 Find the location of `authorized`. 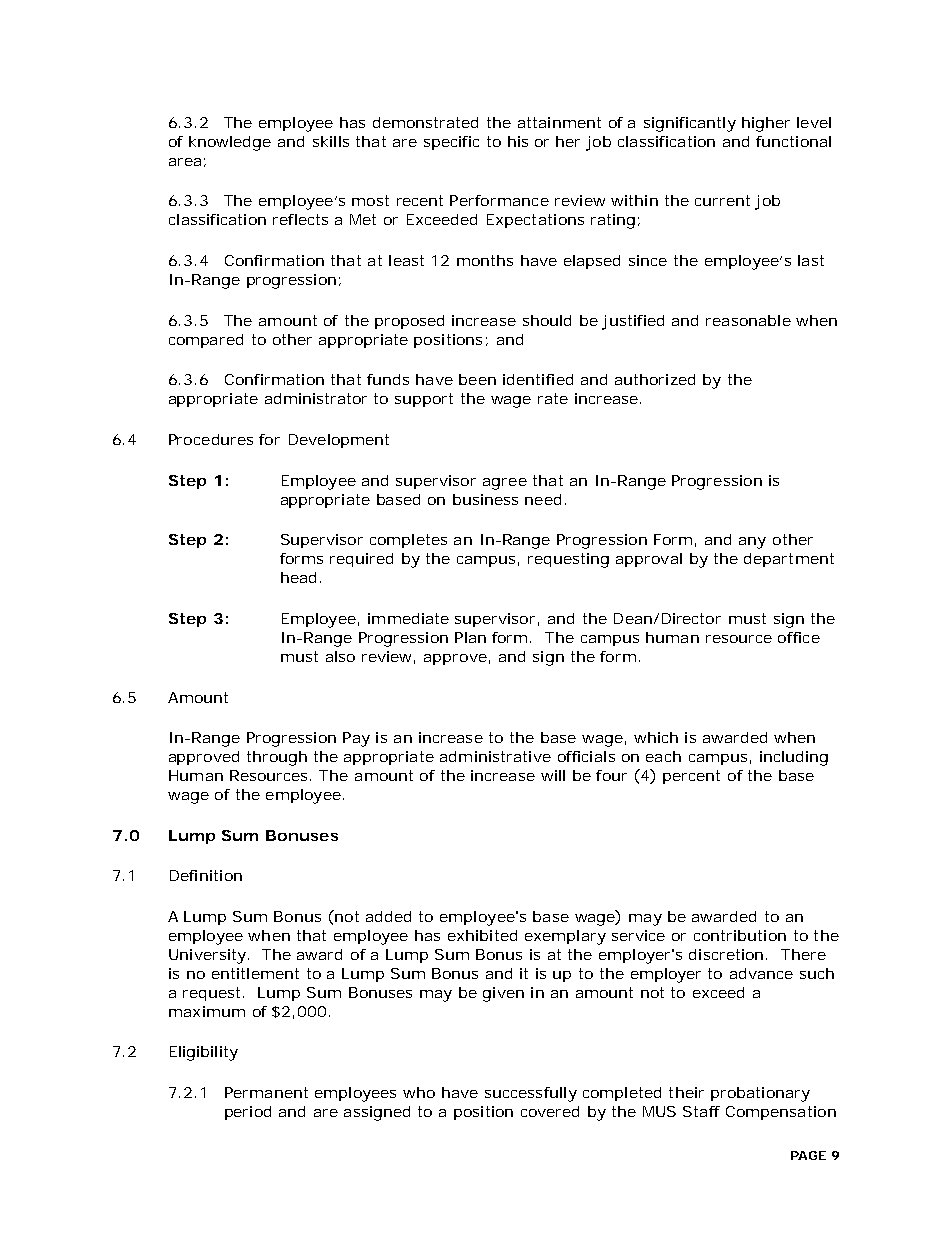

authorized is located at coordinates (655, 379).
